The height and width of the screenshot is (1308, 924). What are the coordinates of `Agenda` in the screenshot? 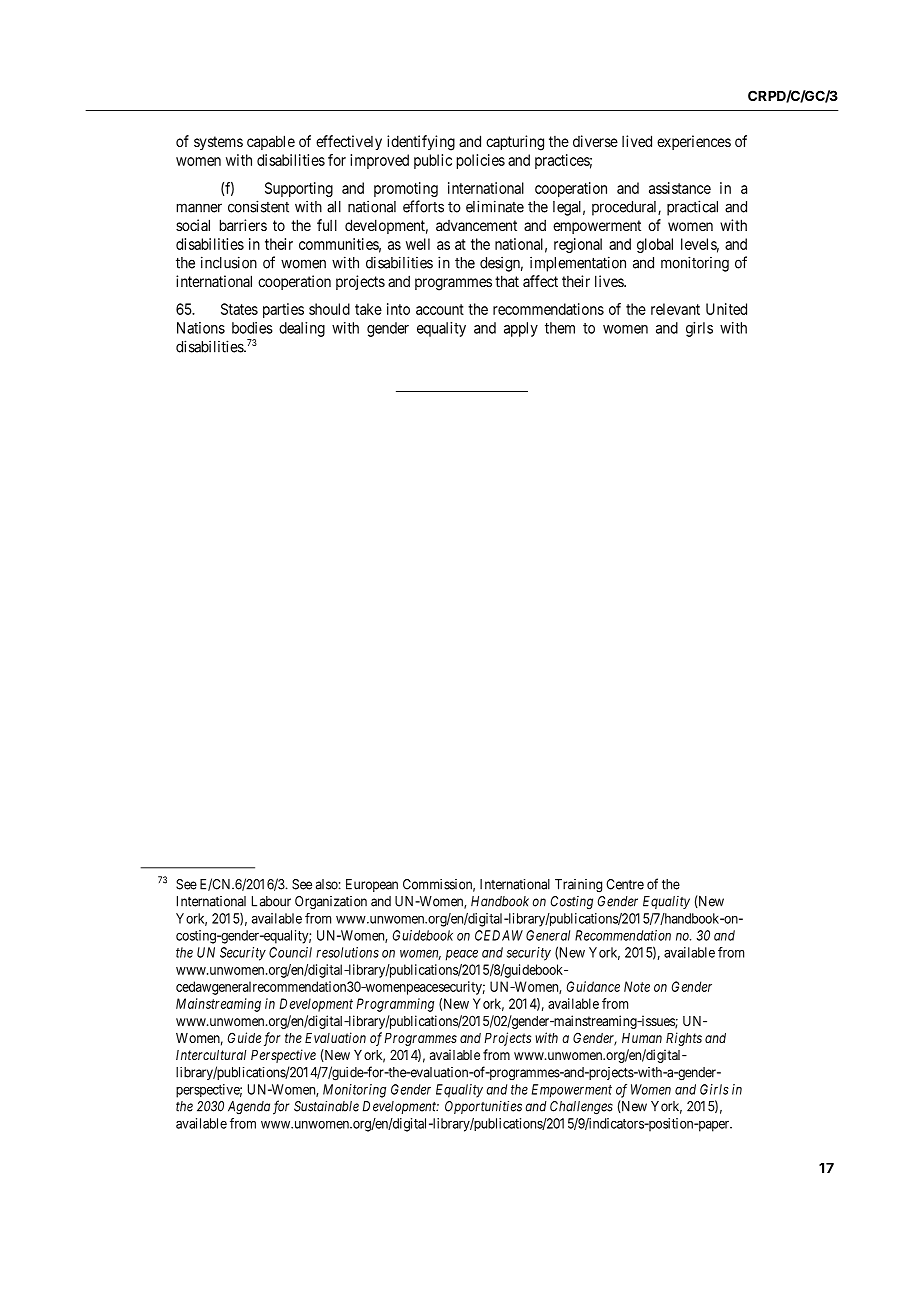 It's located at (249, 1108).
